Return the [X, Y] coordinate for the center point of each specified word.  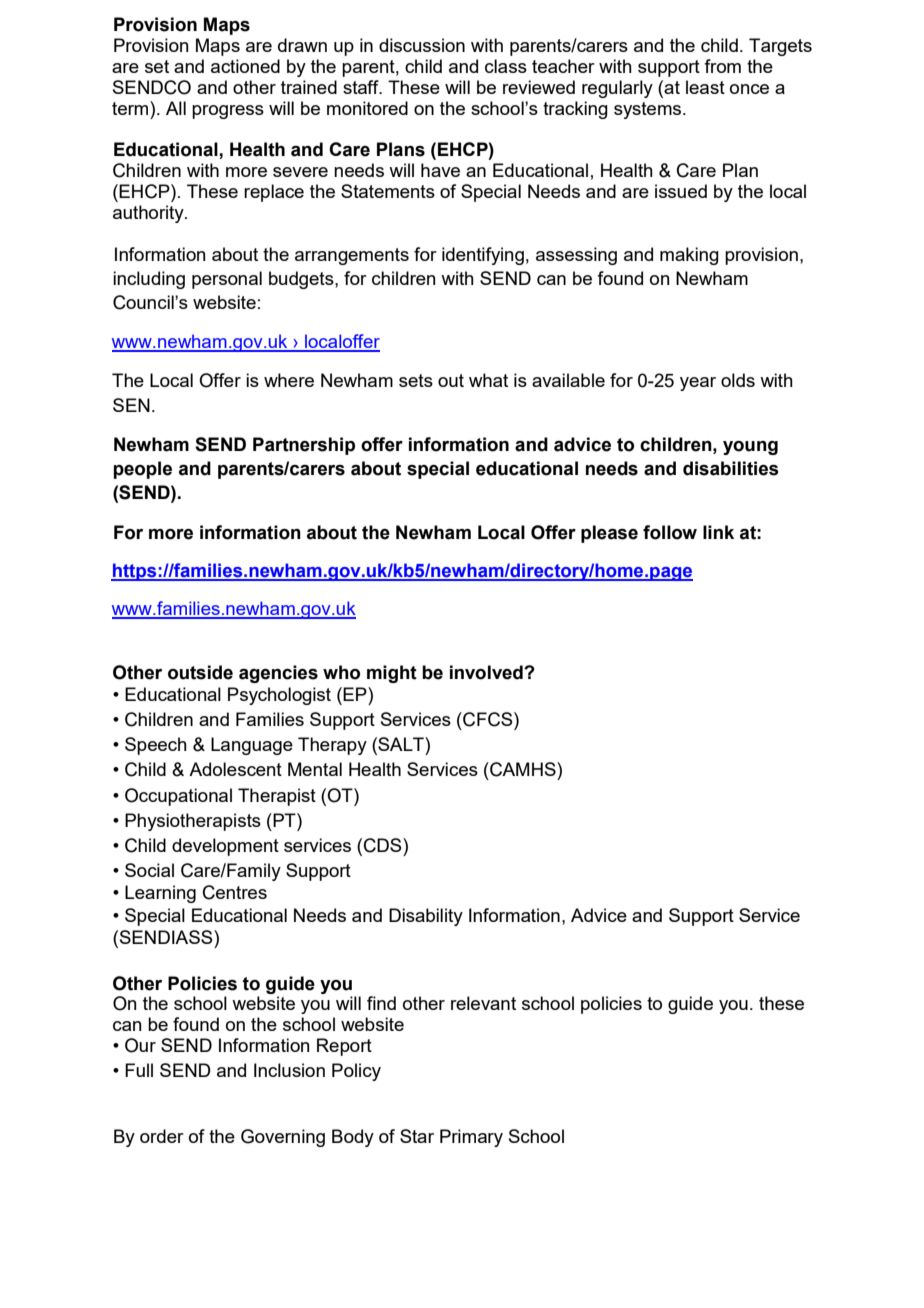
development [225, 847]
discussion [422, 45]
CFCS [488, 719]
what [488, 380]
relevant [483, 1003]
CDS [384, 845]
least [705, 87]
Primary [471, 1138]
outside [200, 672]
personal [227, 280]
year [698, 384]
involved [487, 672]
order [162, 1136]
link [718, 532]
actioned [245, 66]
